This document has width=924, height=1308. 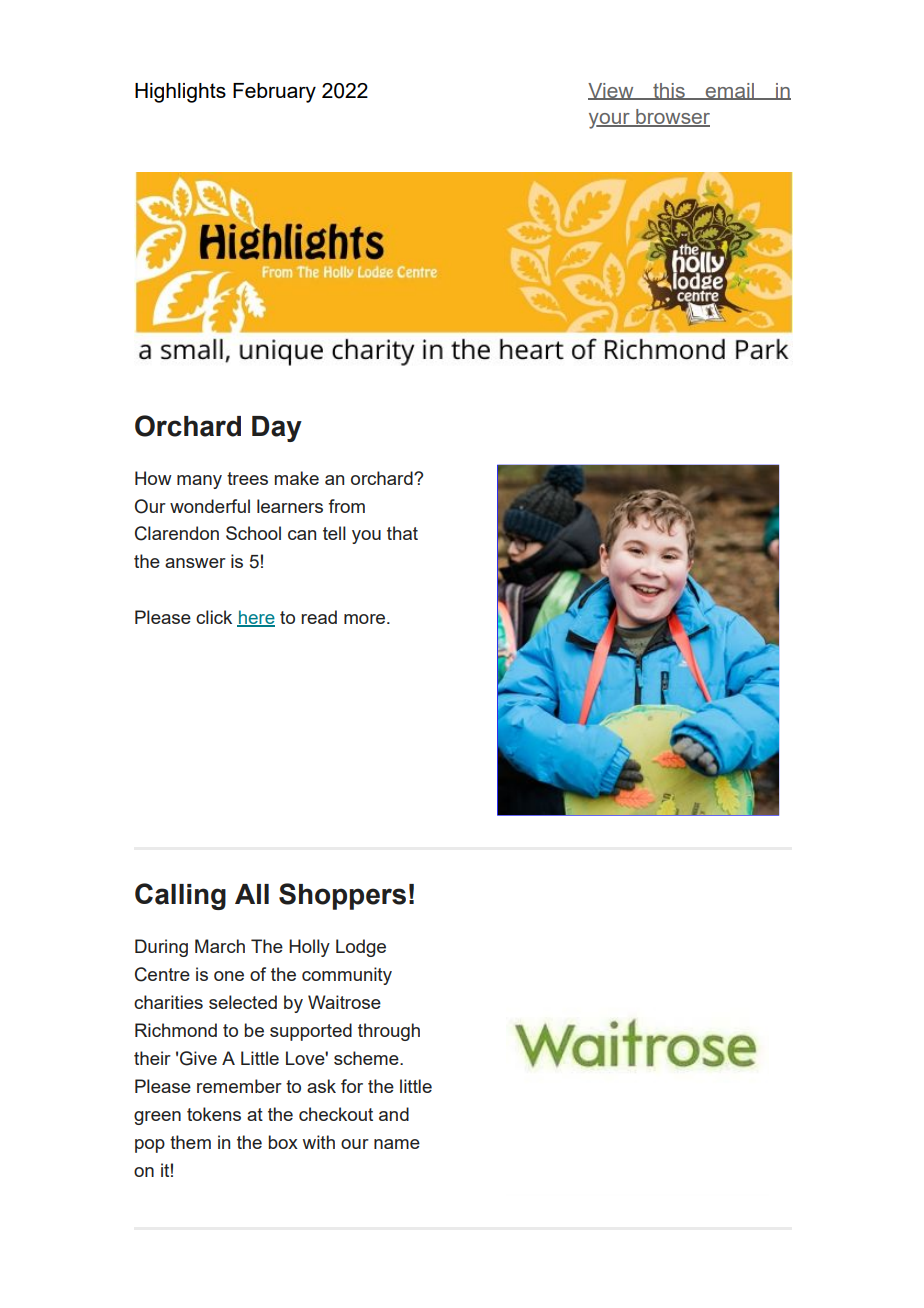 What do you see at coordinates (180, 93) in the document?
I see `Highlights` at bounding box center [180, 93].
